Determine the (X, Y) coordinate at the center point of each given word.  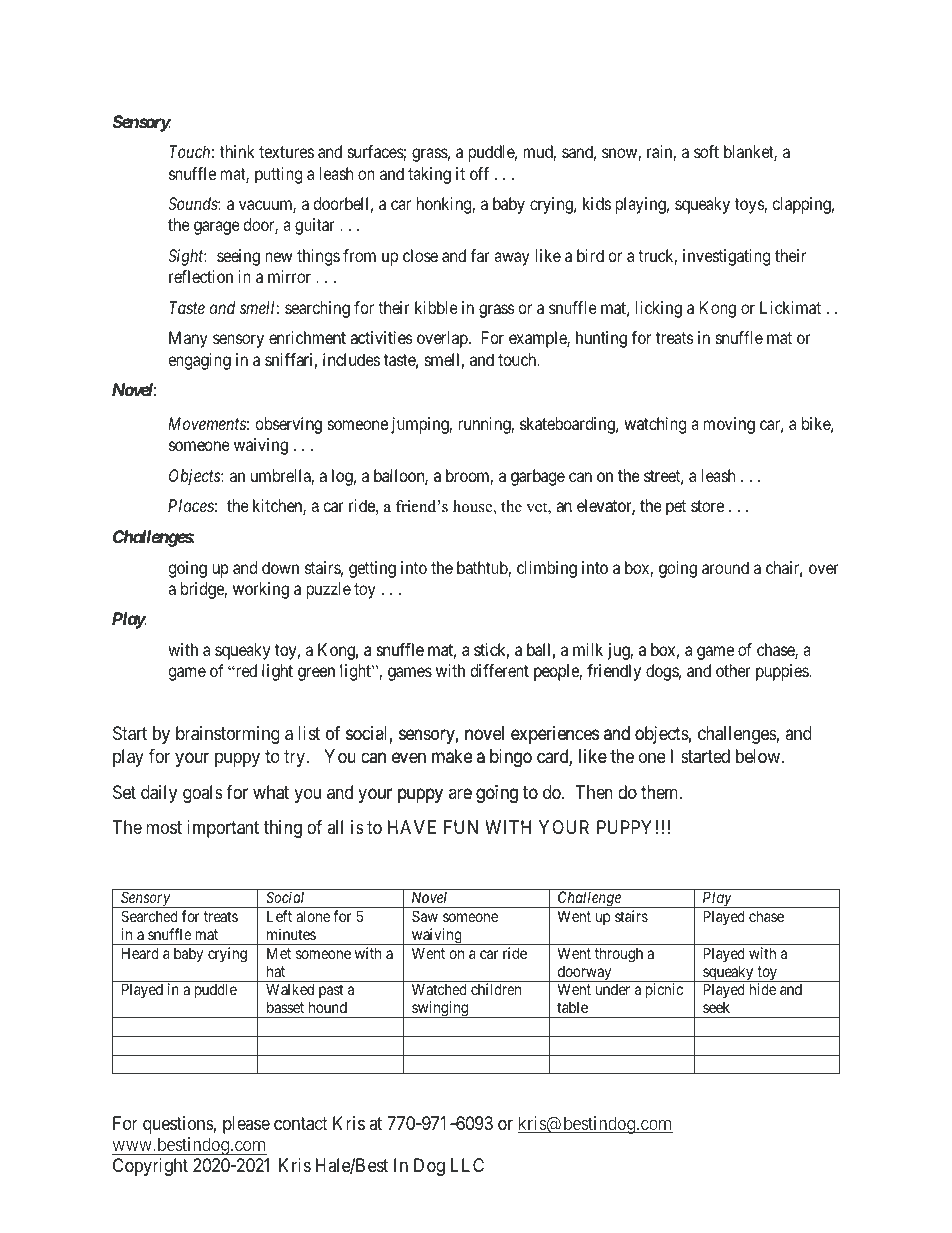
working (261, 590)
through (619, 955)
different (500, 671)
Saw (425, 916)
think (237, 151)
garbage (536, 477)
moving (730, 426)
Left (279, 916)
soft (706, 151)
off (479, 173)
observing (289, 425)
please (246, 1125)
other (733, 672)
